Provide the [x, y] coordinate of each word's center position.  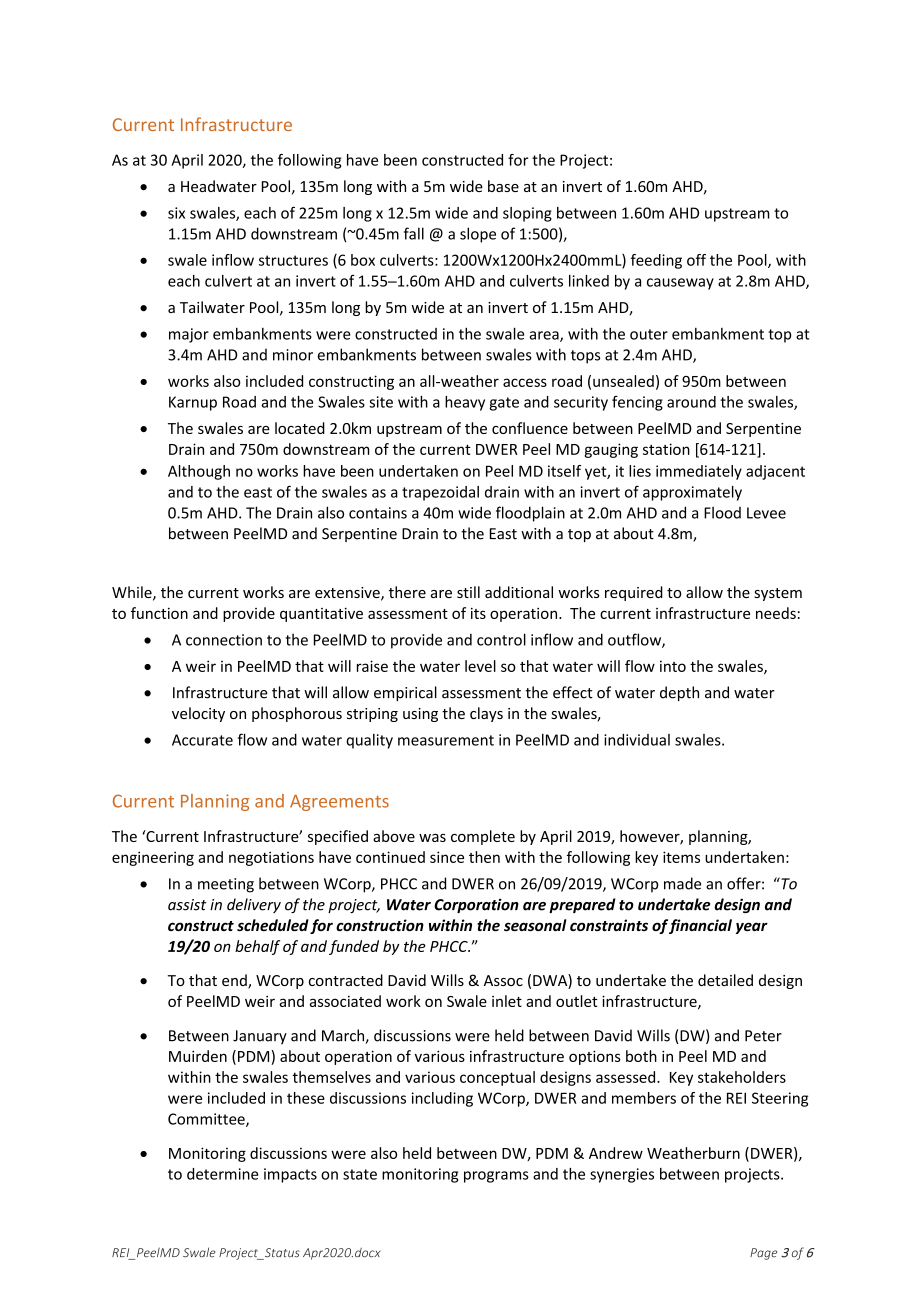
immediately [699, 472]
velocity [198, 714]
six [176, 213]
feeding [656, 261]
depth [679, 693]
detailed [725, 980]
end [235, 981]
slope [478, 235]
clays [486, 714]
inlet [507, 1001]
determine [222, 1174]
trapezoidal [440, 493]
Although [199, 472]
